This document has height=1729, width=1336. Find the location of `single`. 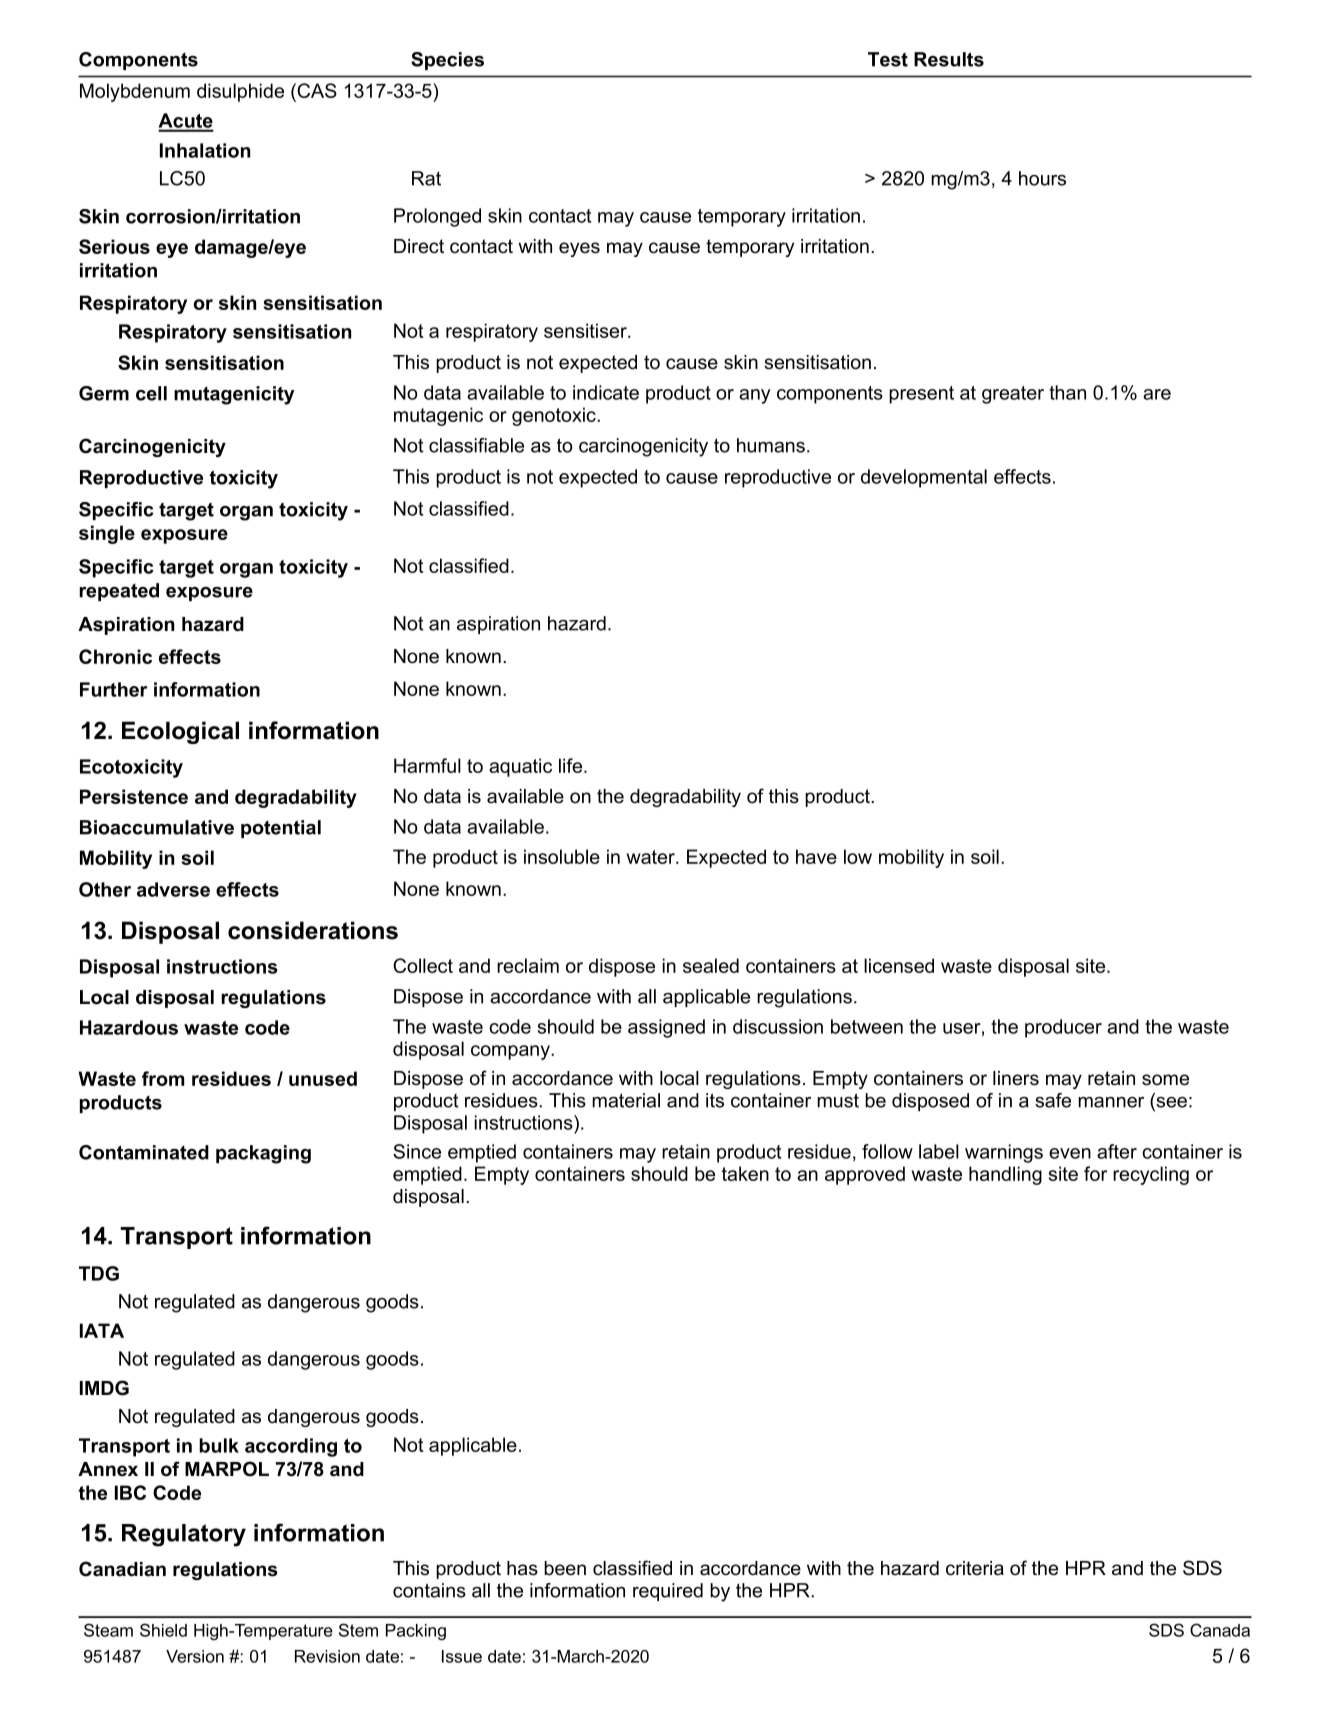

single is located at coordinates (107, 534).
